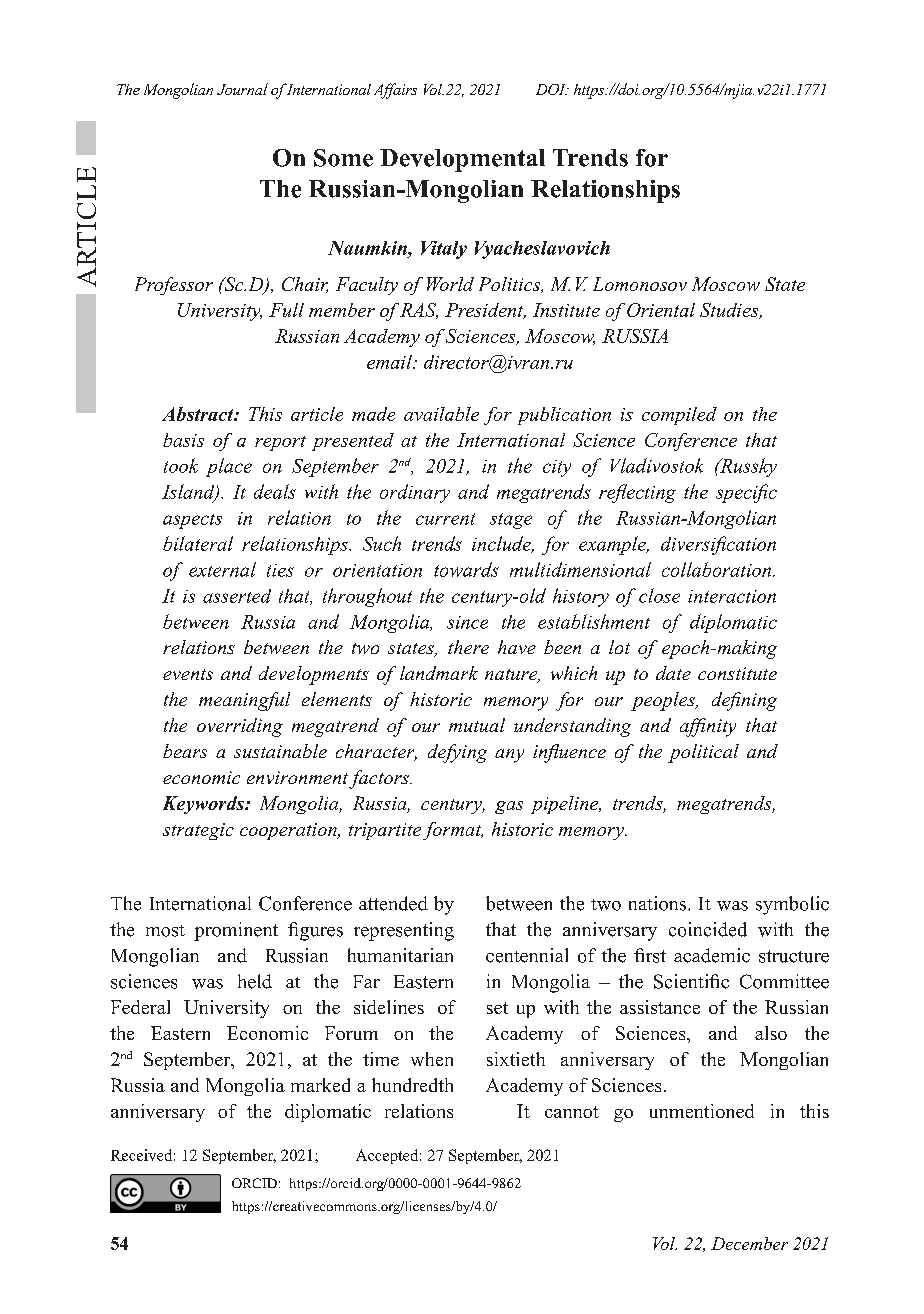 The width and height of the screenshot is (924, 1314). What do you see at coordinates (244, 701) in the screenshot?
I see `meaningful` at bounding box center [244, 701].
